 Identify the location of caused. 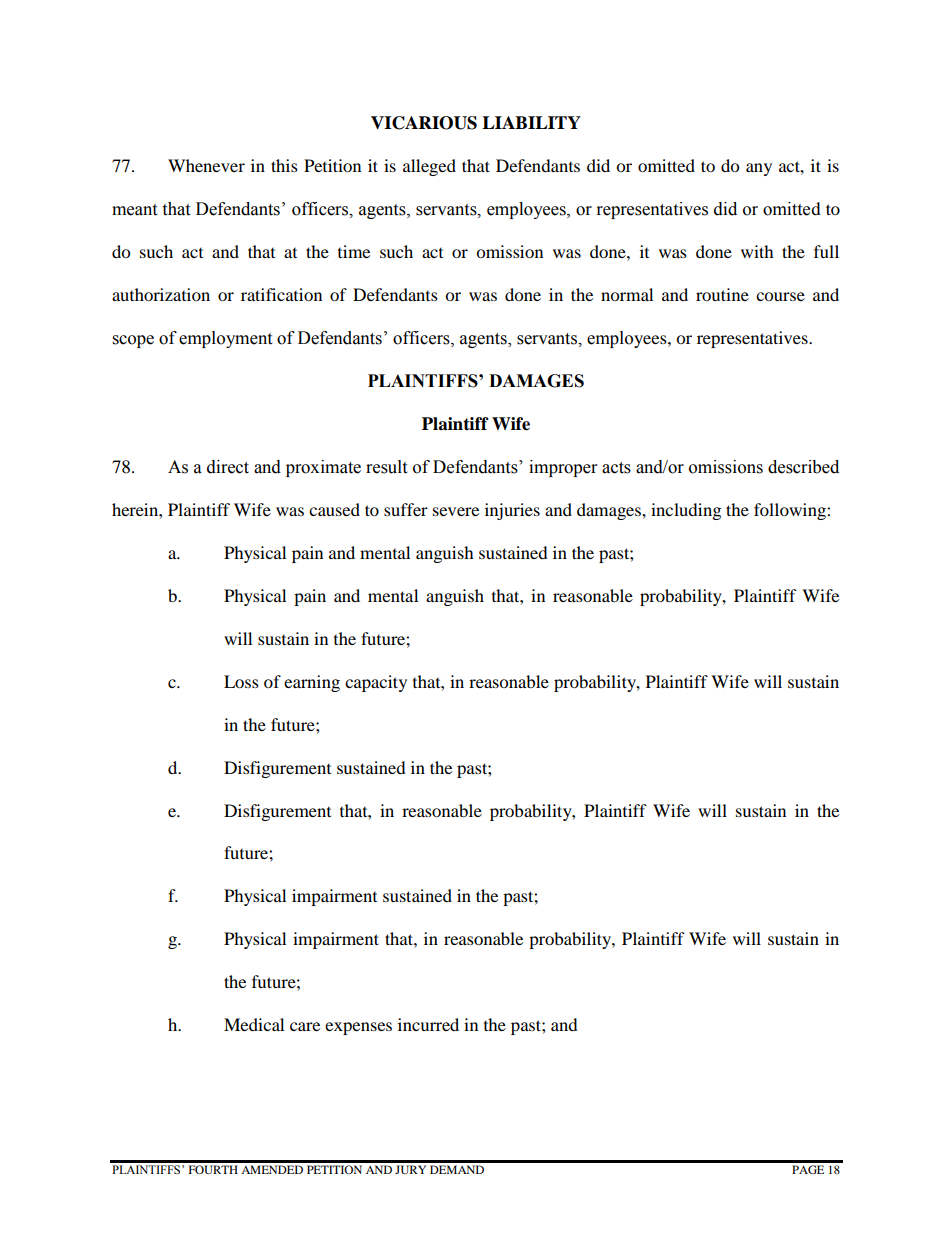
(334, 509).
